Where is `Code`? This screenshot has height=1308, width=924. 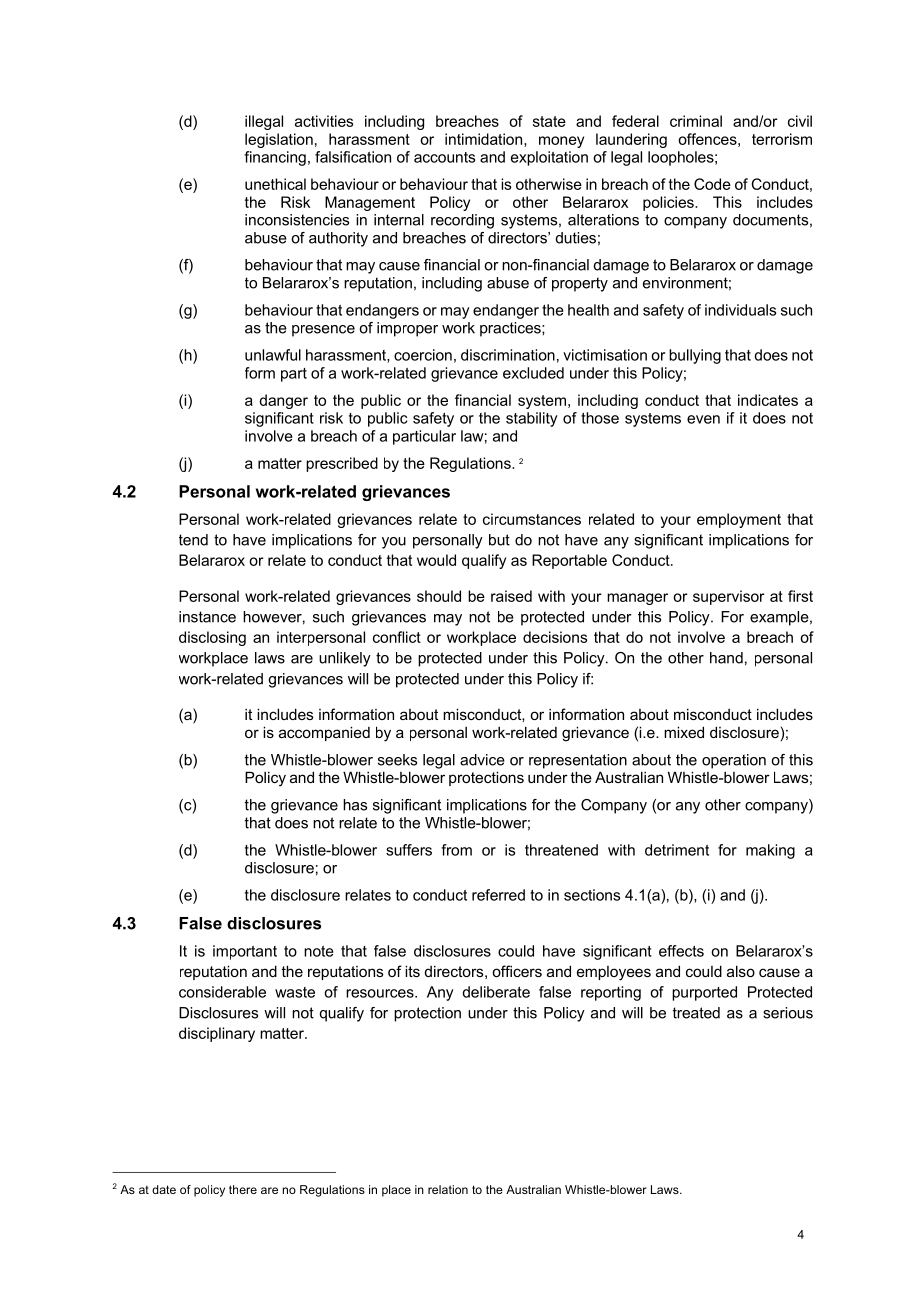 Code is located at coordinates (712, 184).
